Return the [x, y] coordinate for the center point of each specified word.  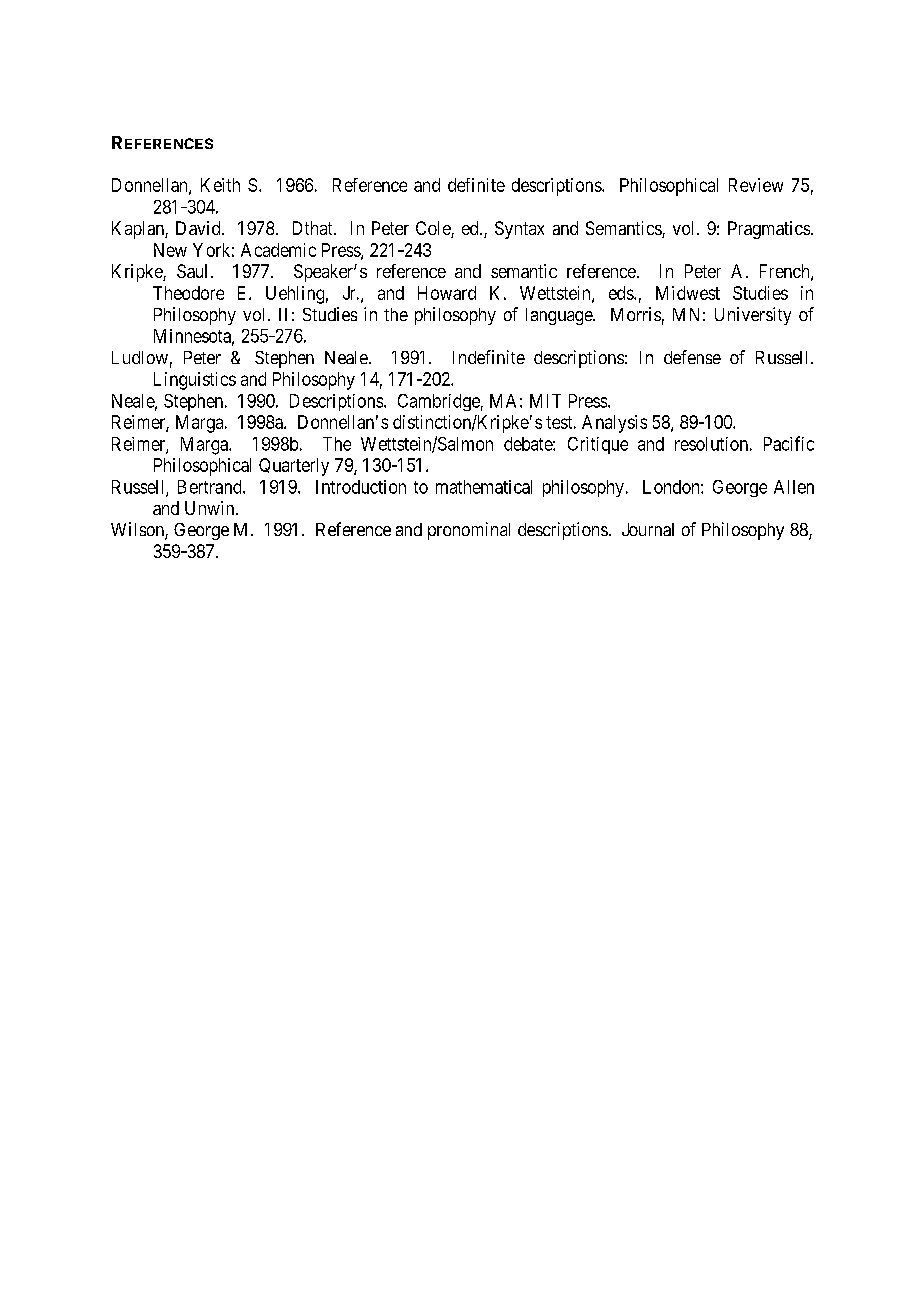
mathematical [484, 487]
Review [756, 185]
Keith [220, 185]
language [560, 316]
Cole [434, 229]
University [753, 316]
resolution [711, 444]
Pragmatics [769, 230]
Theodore [188, 293]
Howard [447, 293]
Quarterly [294, 467]
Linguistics [195, 381]
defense [692, 357]
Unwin [211, 508]
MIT [545, 401]
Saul [192, 271]
